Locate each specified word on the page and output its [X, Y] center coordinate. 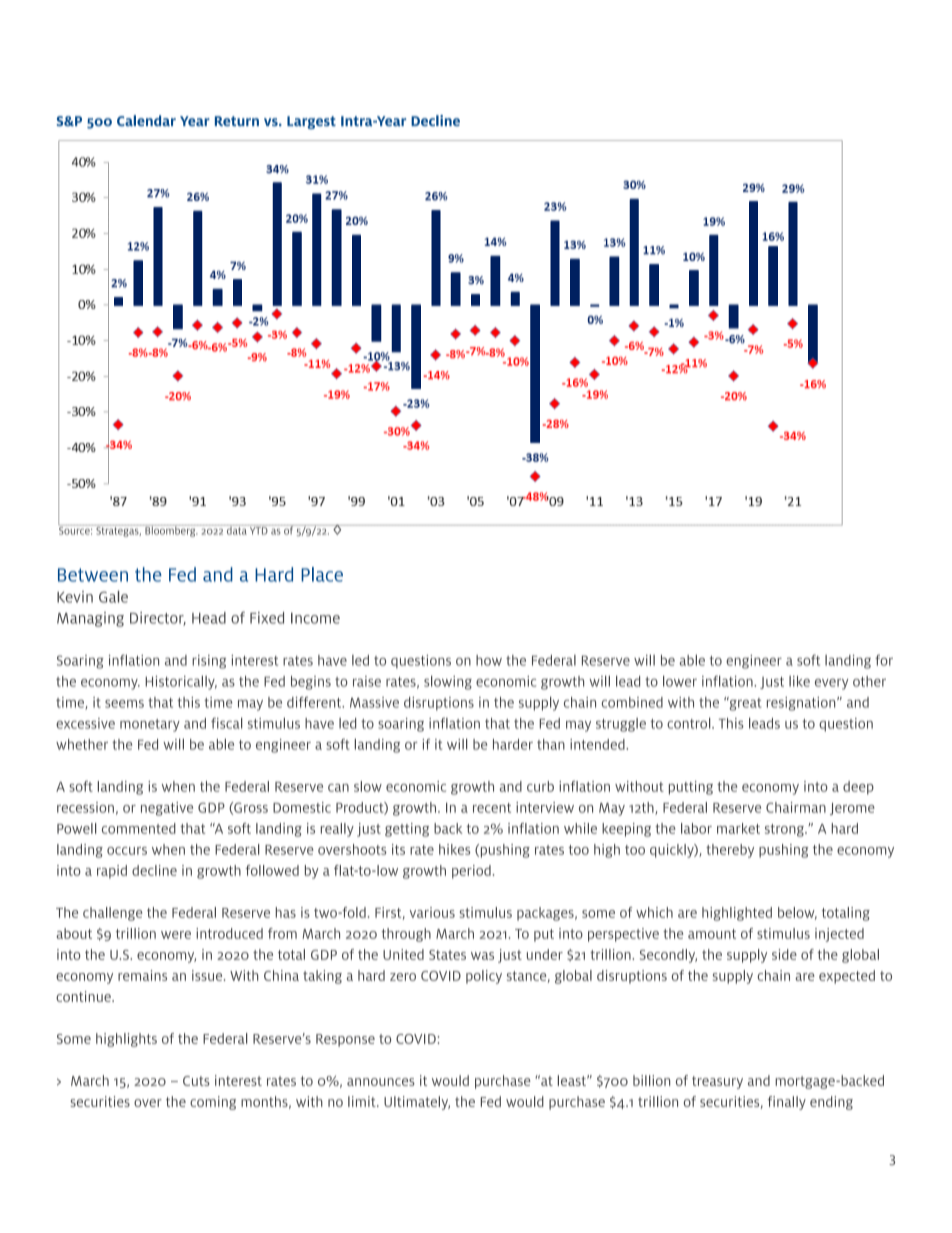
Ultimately [417, 1103]
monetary [150, 725]
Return [237, 121]
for [884, 660]
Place [322, 574]
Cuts [196, 1081]
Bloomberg [170, 531]
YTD [259, 530]
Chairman [796, 807]
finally [787, 1103]
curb [540, 786]
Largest [311, 122]
